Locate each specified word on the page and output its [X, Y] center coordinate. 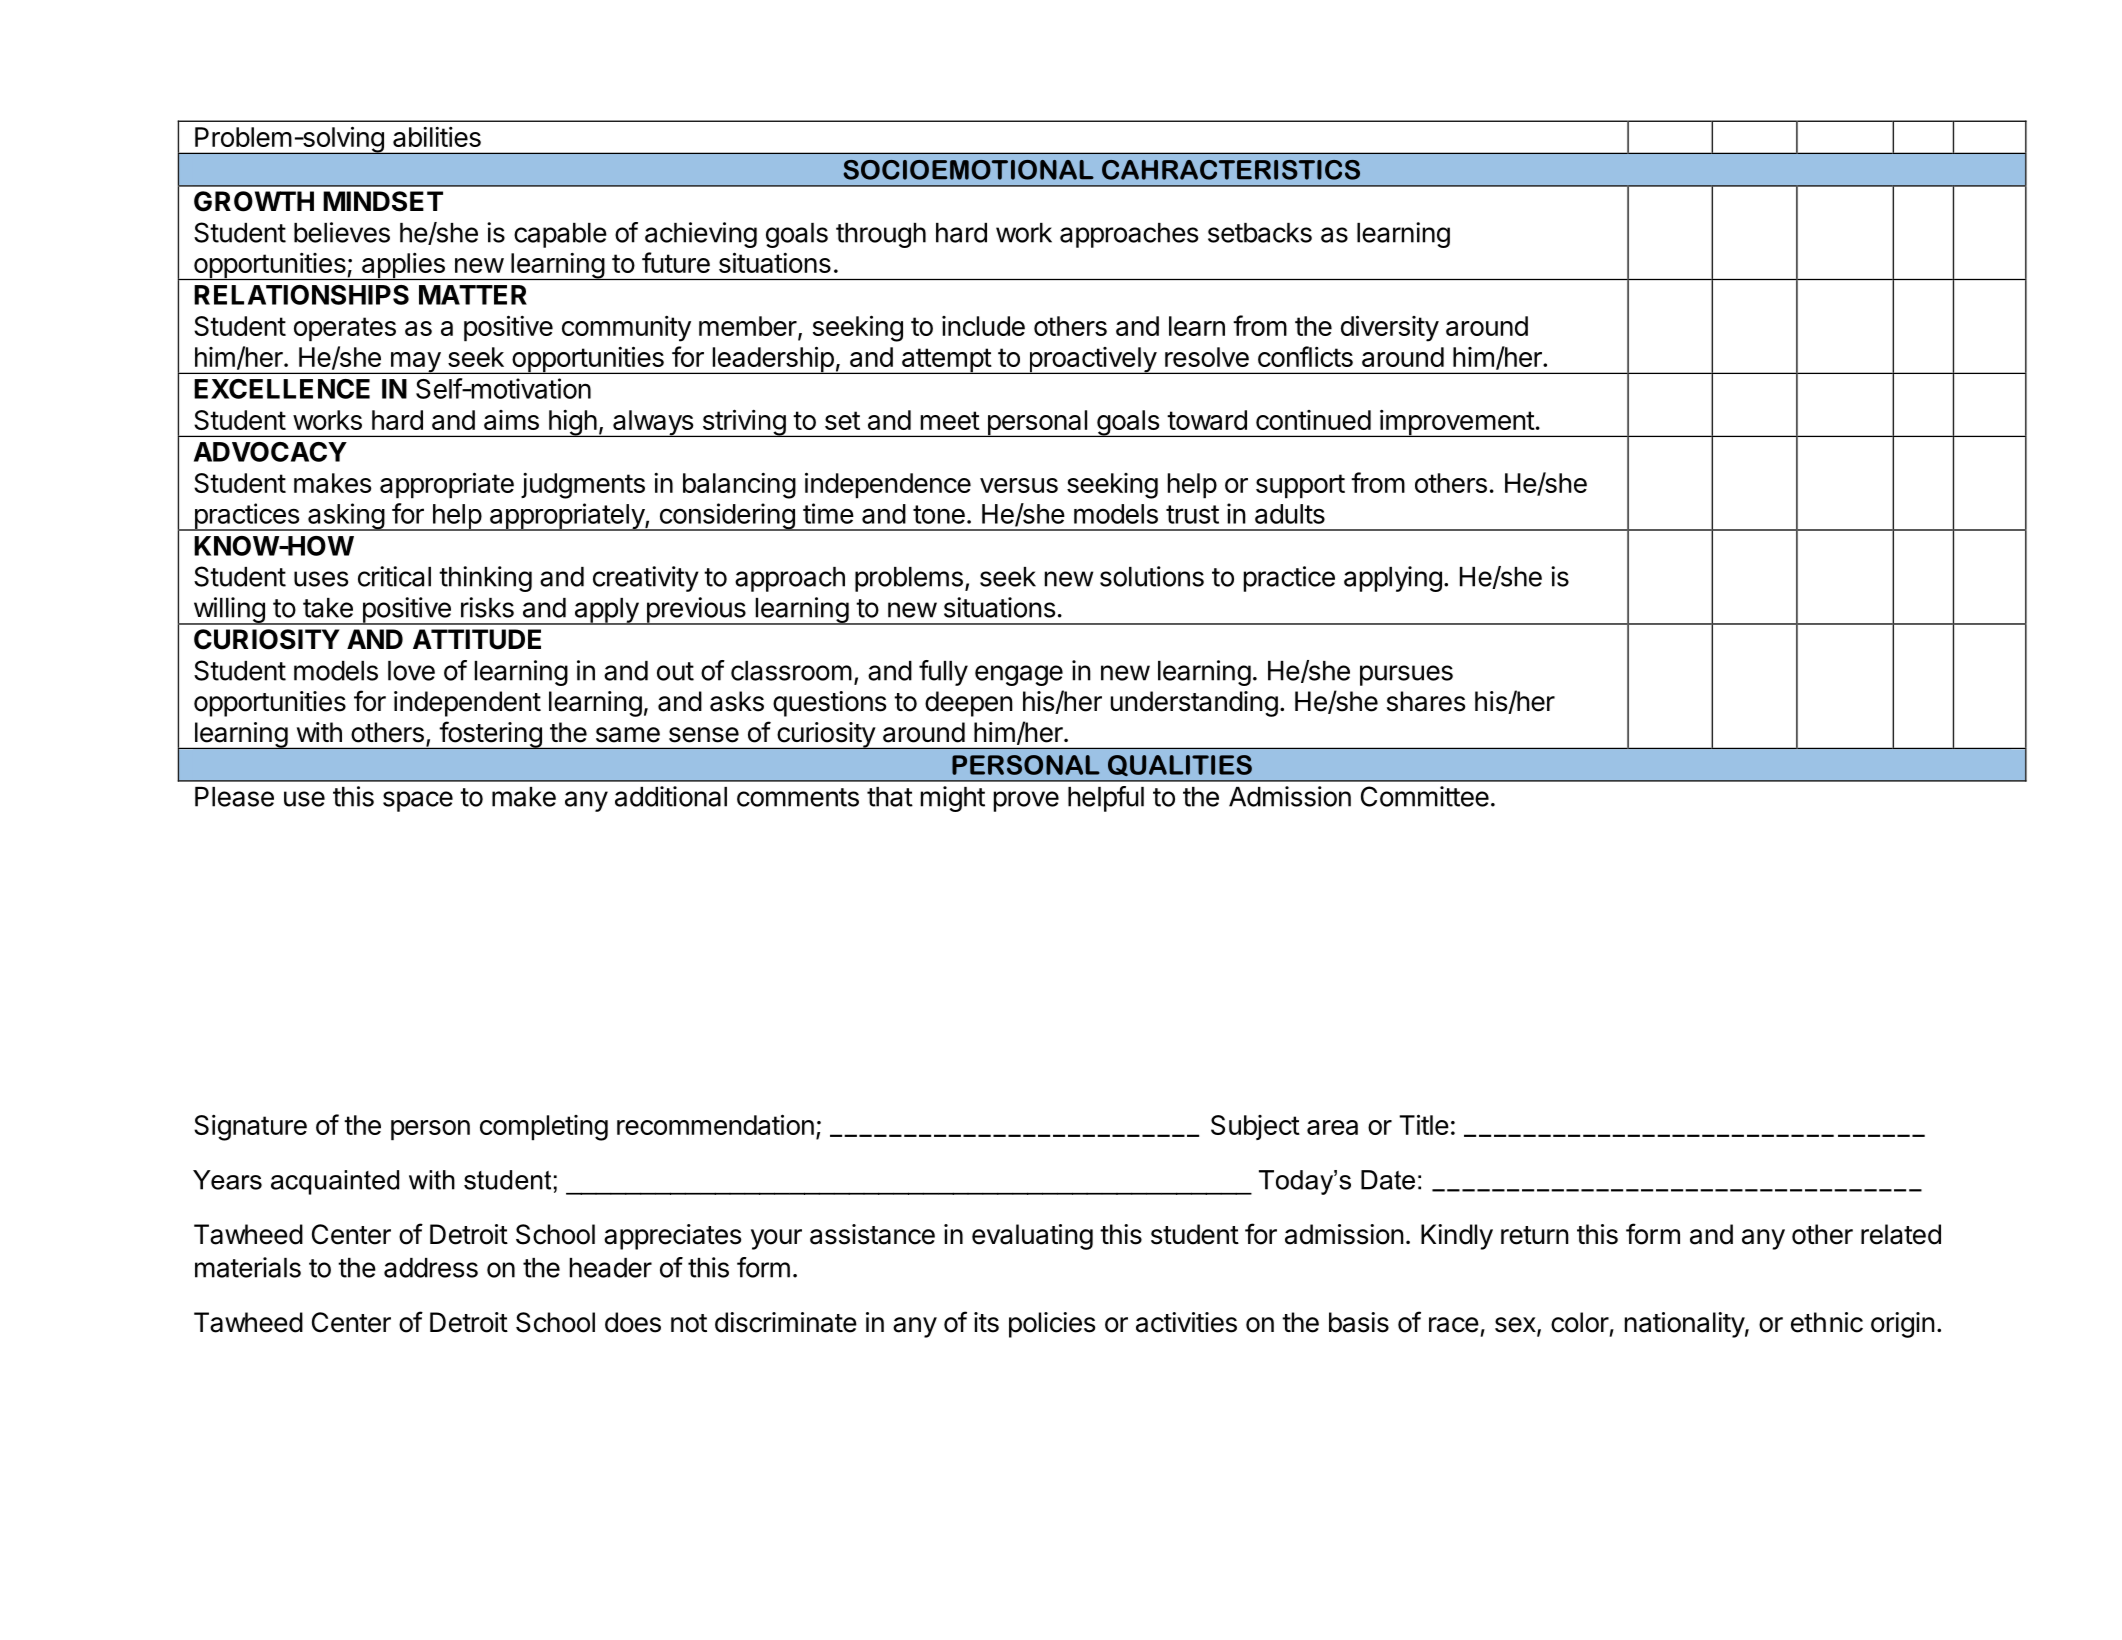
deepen [969, 704]
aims [511, 420]
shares [1426, 701]
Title [1424, 1124]
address [431, 1268]
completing [544, 1128]
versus [1019, 485]
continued [1313, 420]
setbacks [1260, 233]
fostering [490, 735]
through [881, 235]
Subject [1255, 1127]
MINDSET [383, 201]
